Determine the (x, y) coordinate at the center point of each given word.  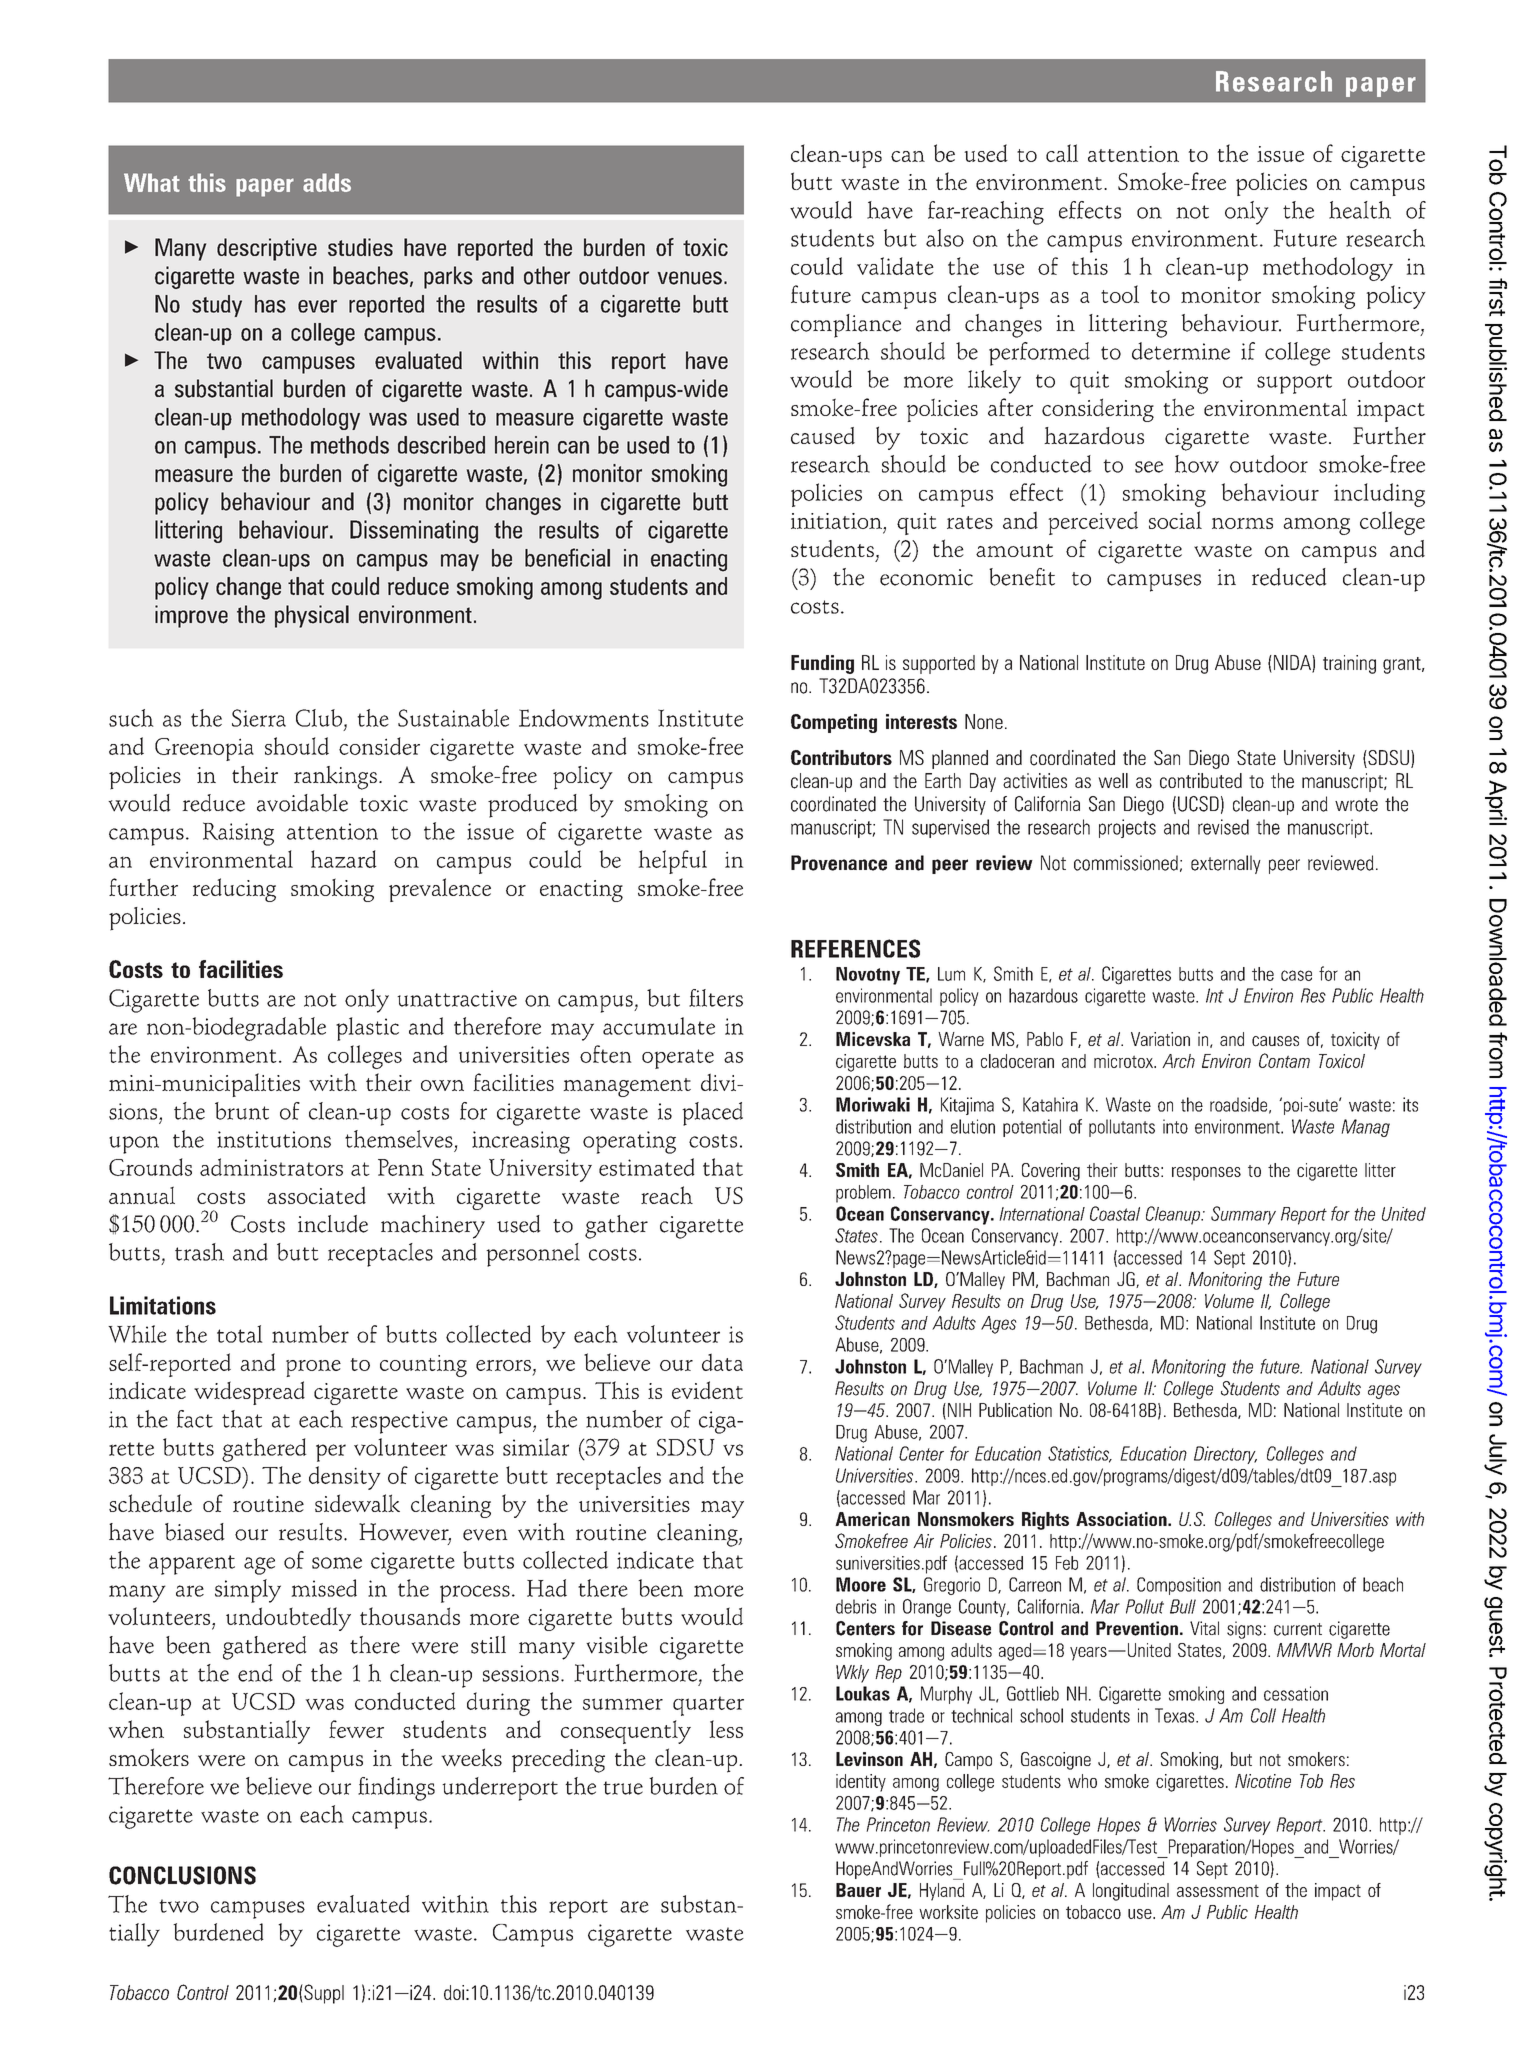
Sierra (259, 718)
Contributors (841, 757)
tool (1120, 294)
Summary (1243, 1215)
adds (327, 182)
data (722, 1362)
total (240, 1334)
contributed (1201, 781)
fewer (356, 1729)
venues (689, 278)
